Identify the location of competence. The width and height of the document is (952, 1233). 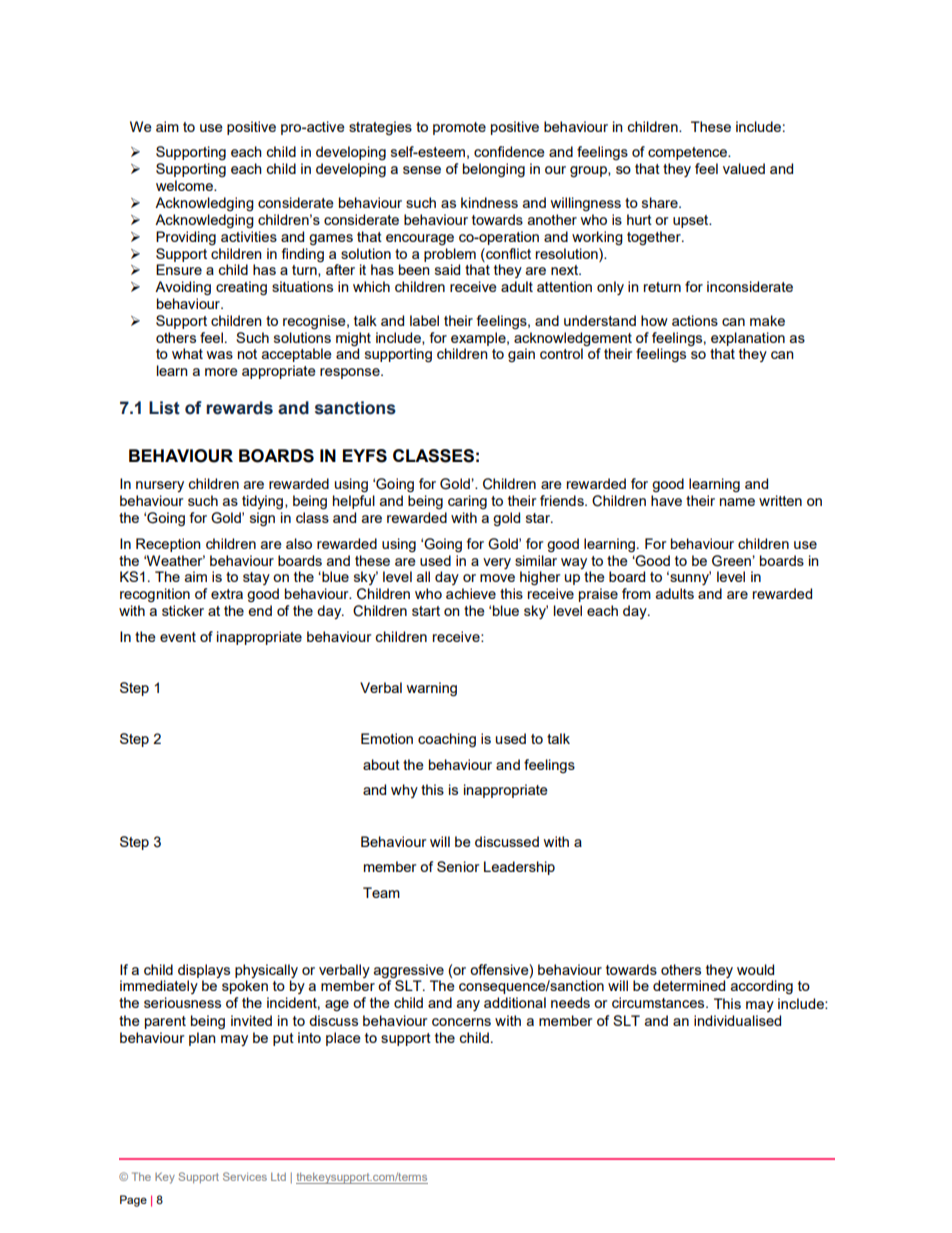
(689, 153).
